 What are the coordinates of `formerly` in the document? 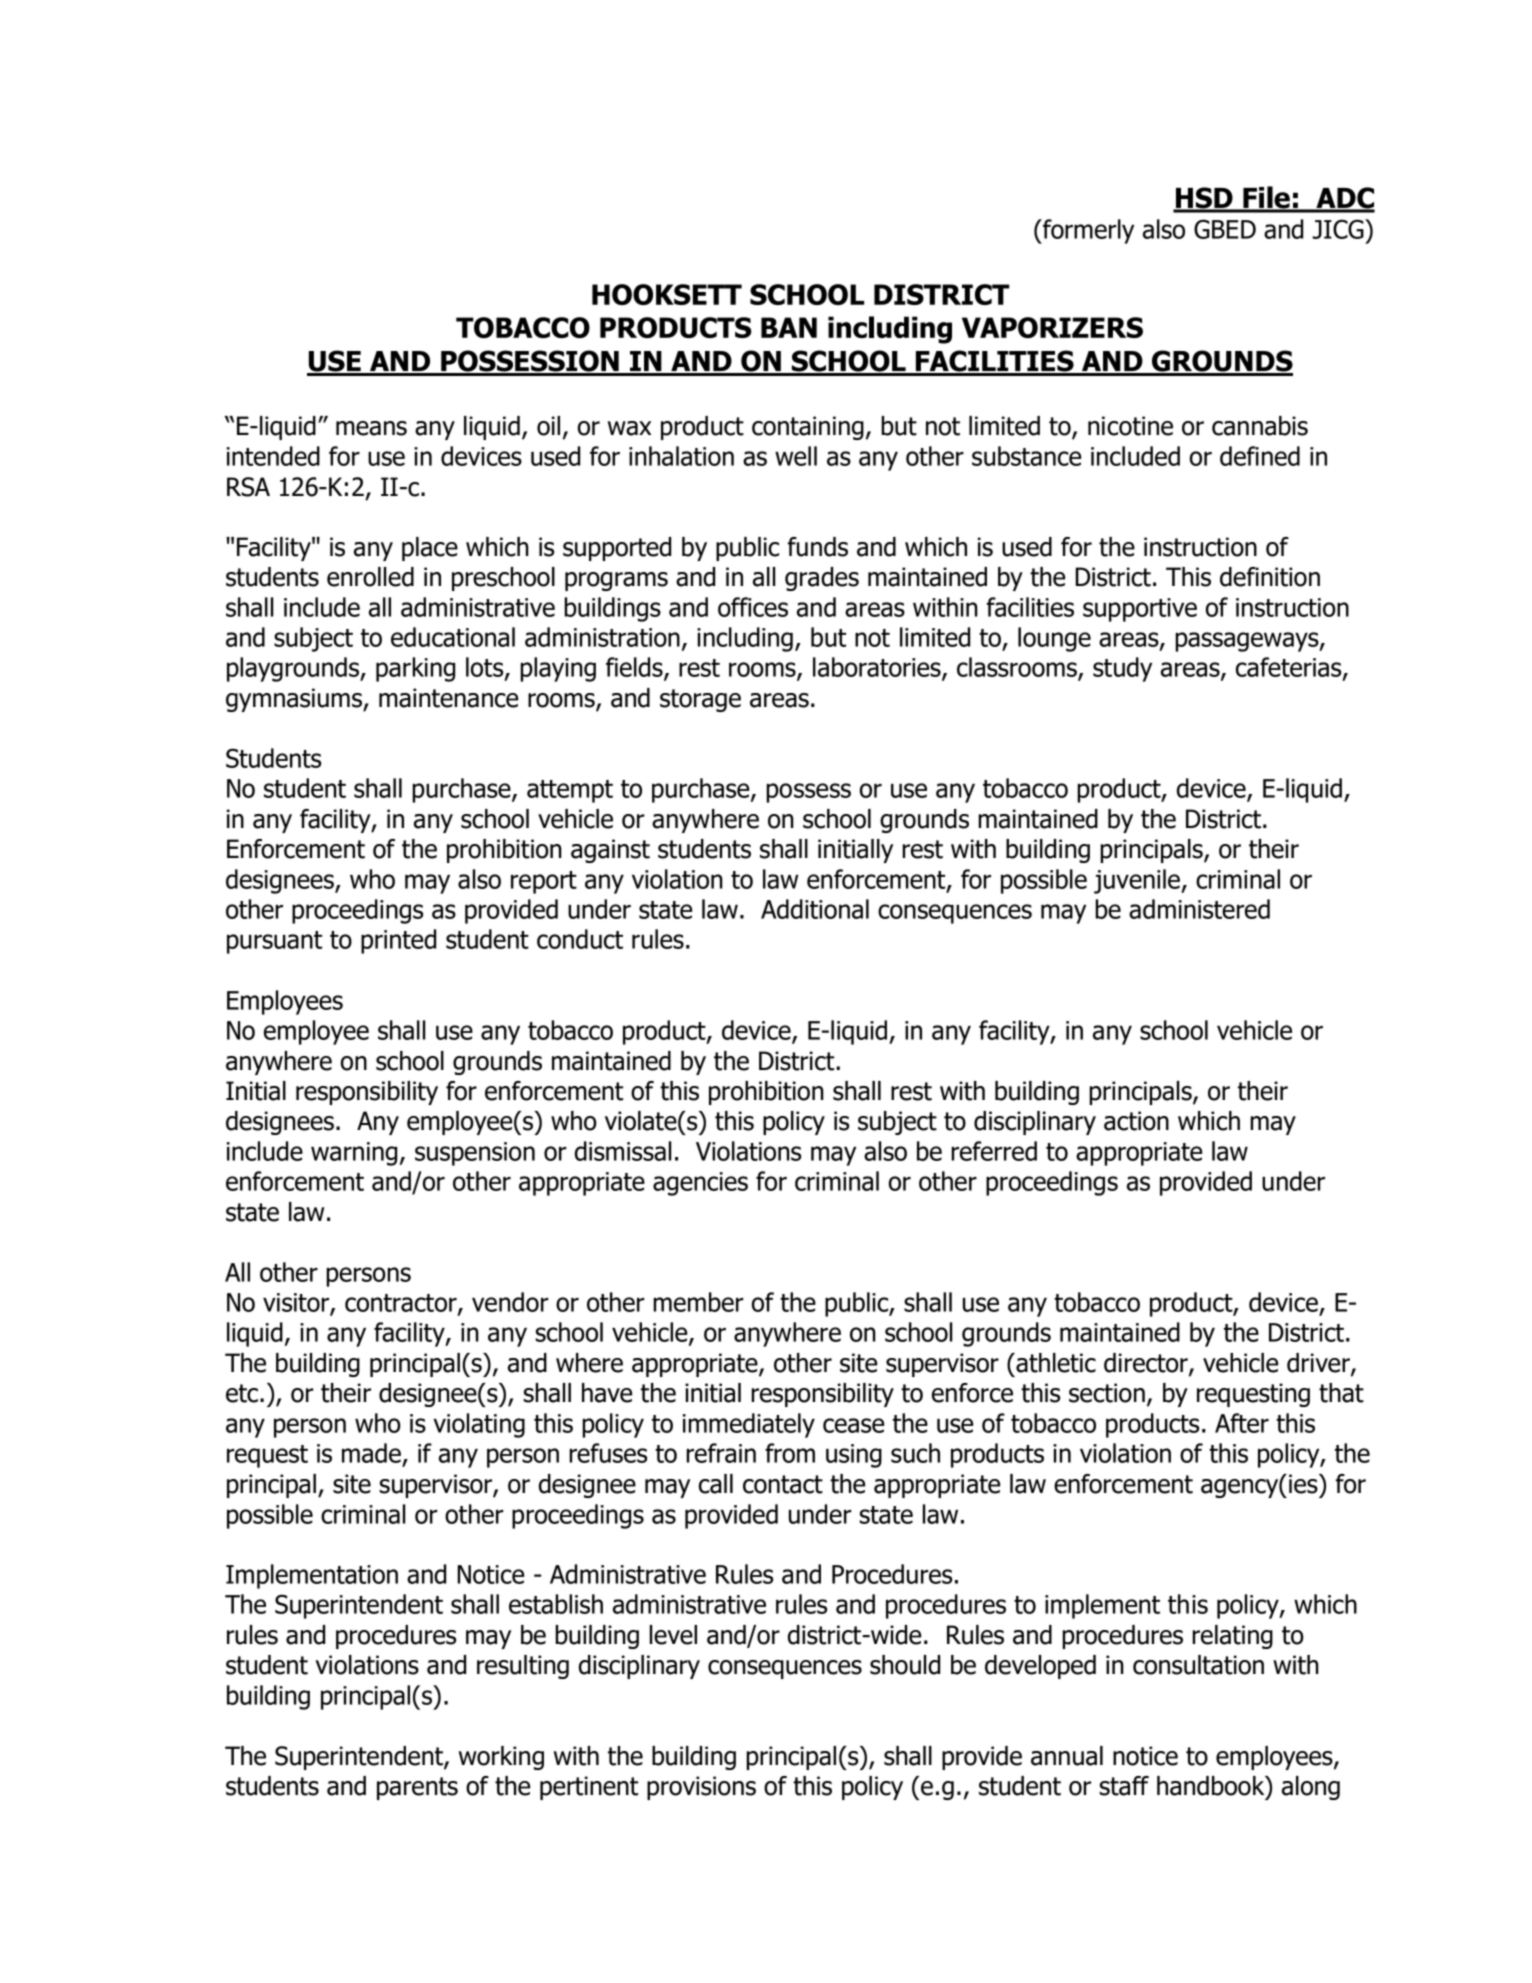 It's located at (1087, 231).
